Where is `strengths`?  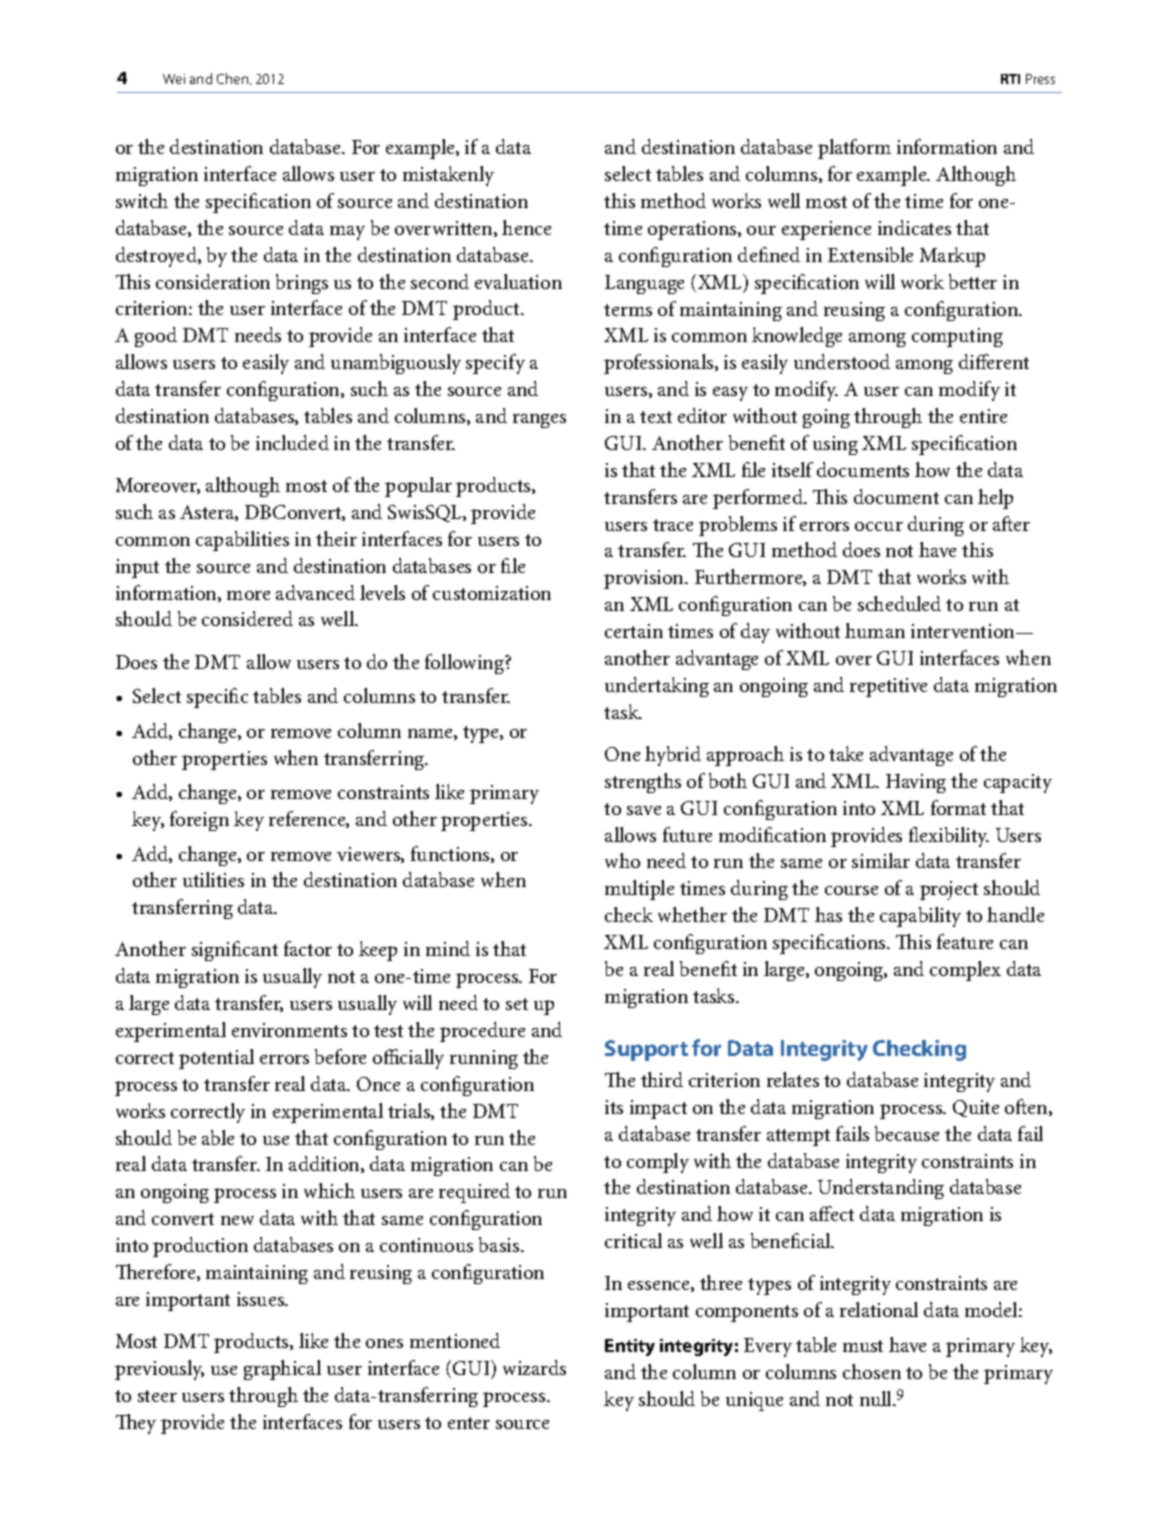
strengths is located at coordinates (643, 783).
